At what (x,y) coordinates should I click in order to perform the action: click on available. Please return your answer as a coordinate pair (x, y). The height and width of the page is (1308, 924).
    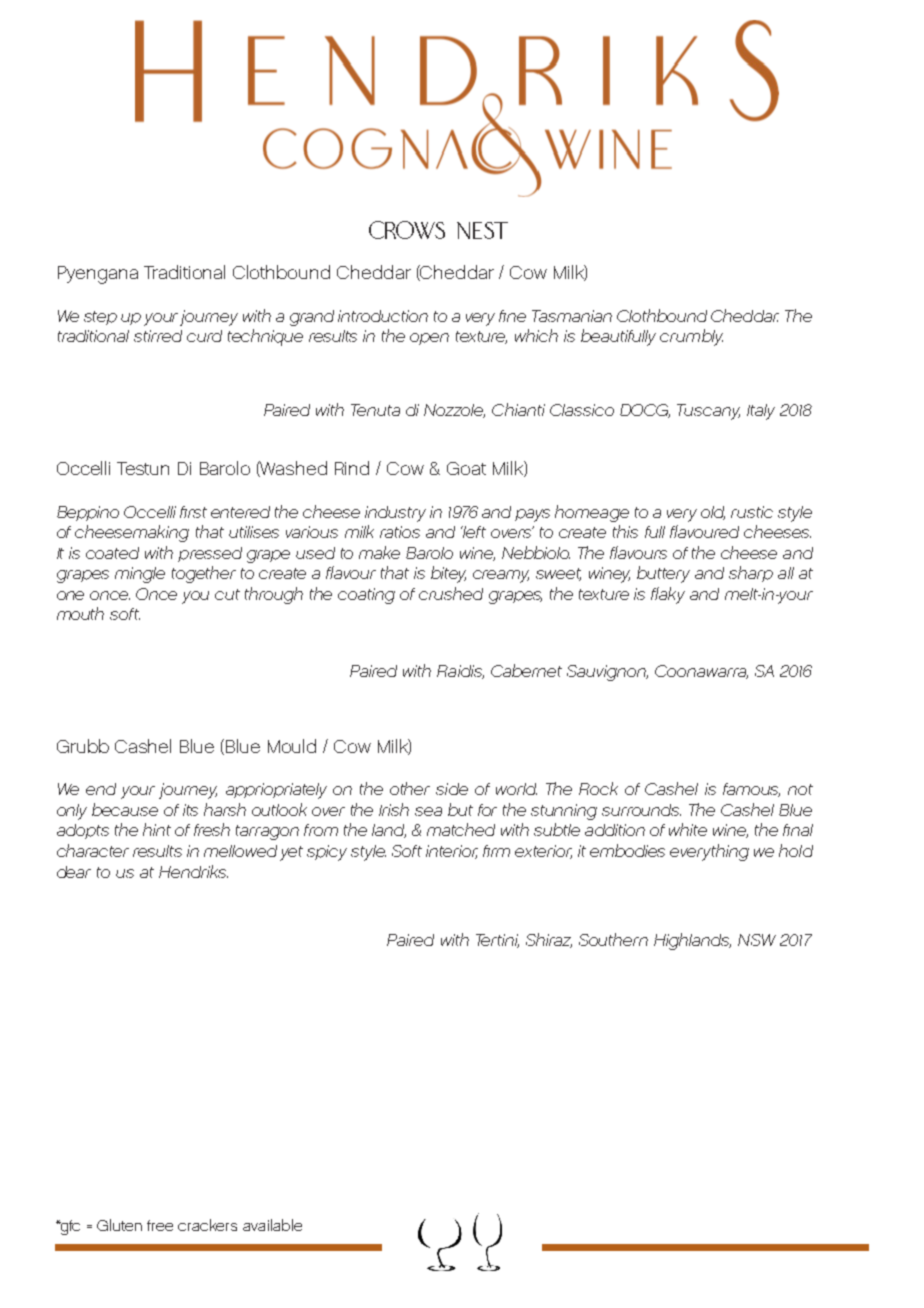
    Looking at the image, I should click on (272, 1225).
